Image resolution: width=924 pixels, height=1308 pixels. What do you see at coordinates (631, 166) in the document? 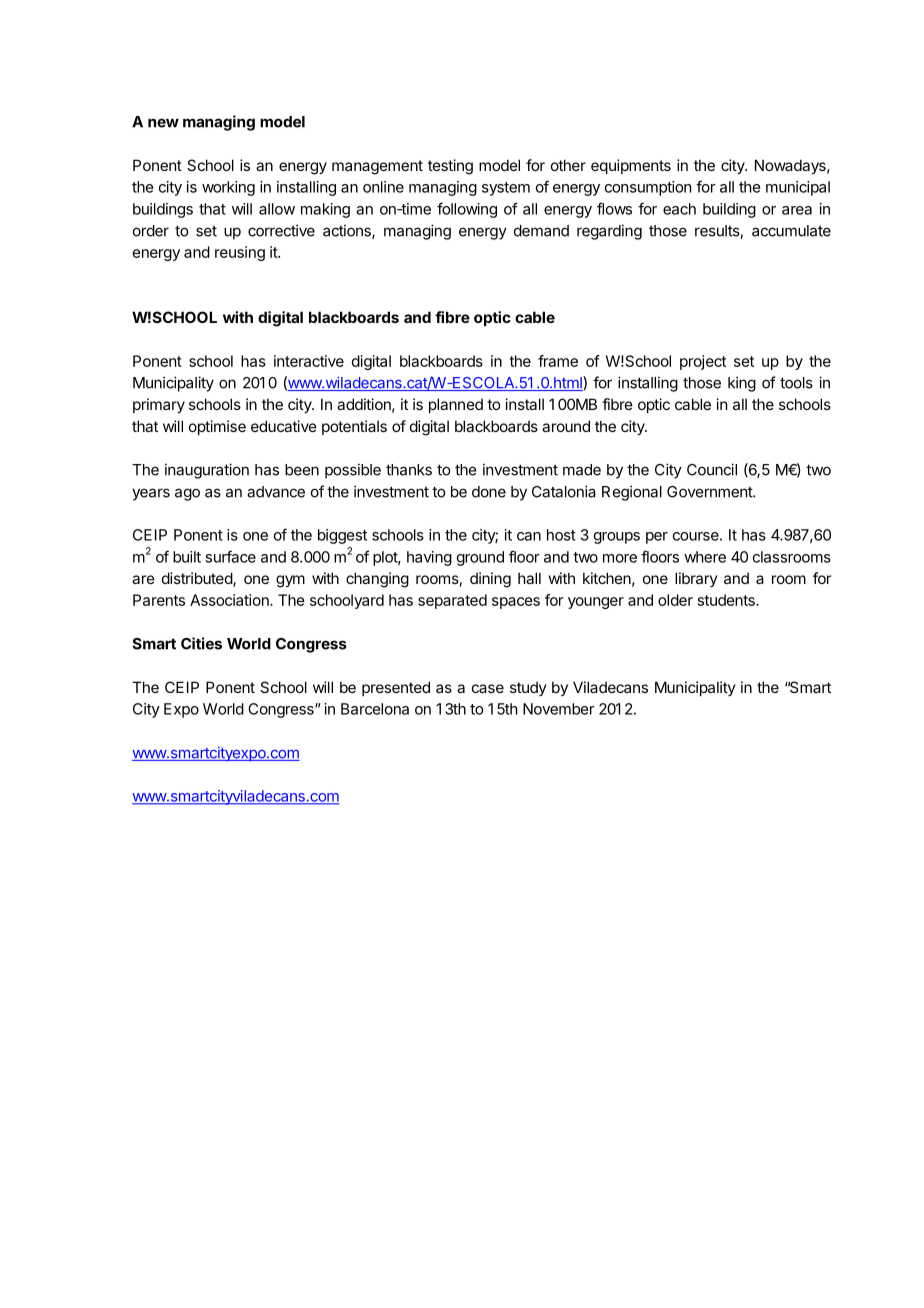
I see `equipments` at bounding box center [631, 166].
